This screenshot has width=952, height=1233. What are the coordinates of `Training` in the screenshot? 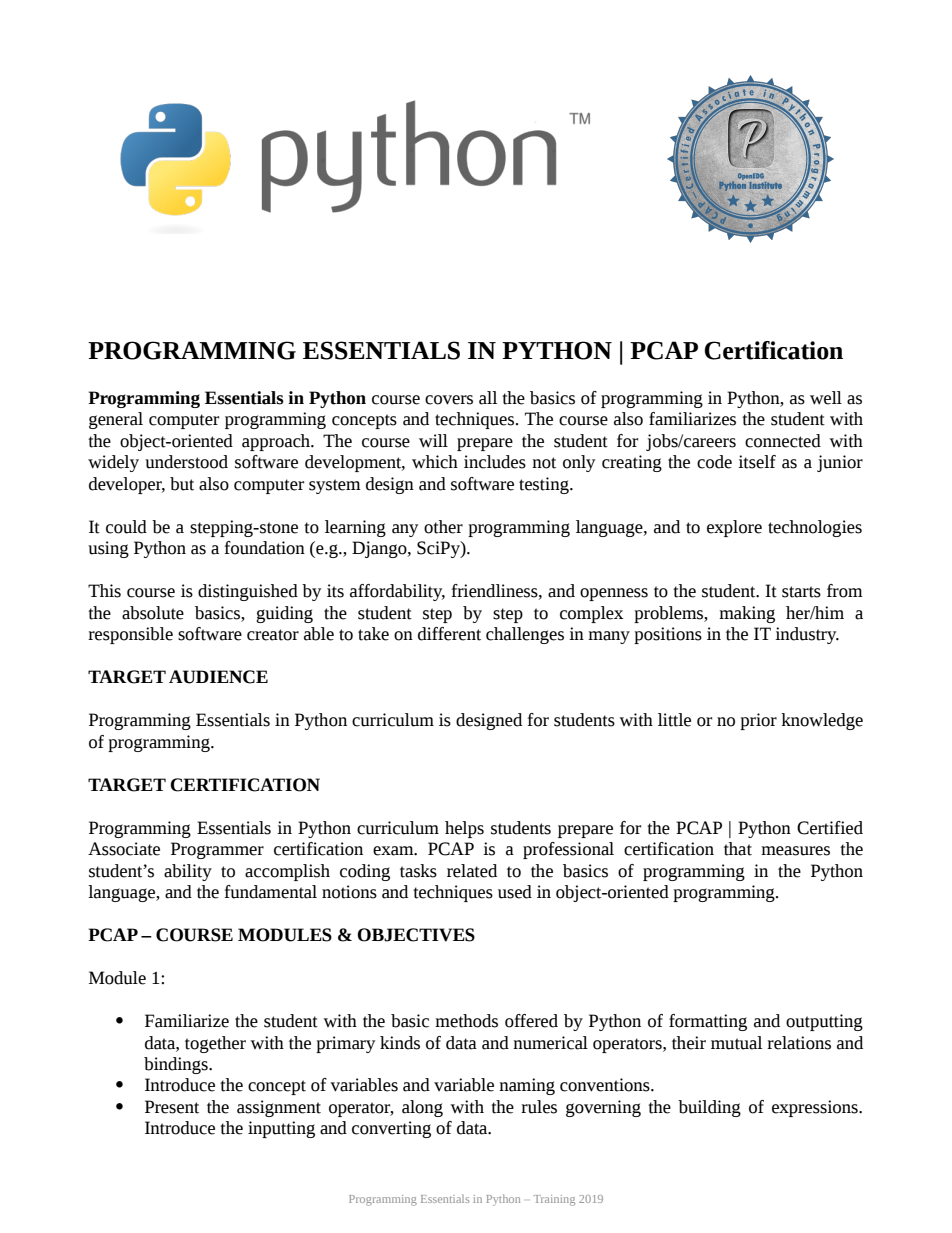 It's located at (554, 1200).
